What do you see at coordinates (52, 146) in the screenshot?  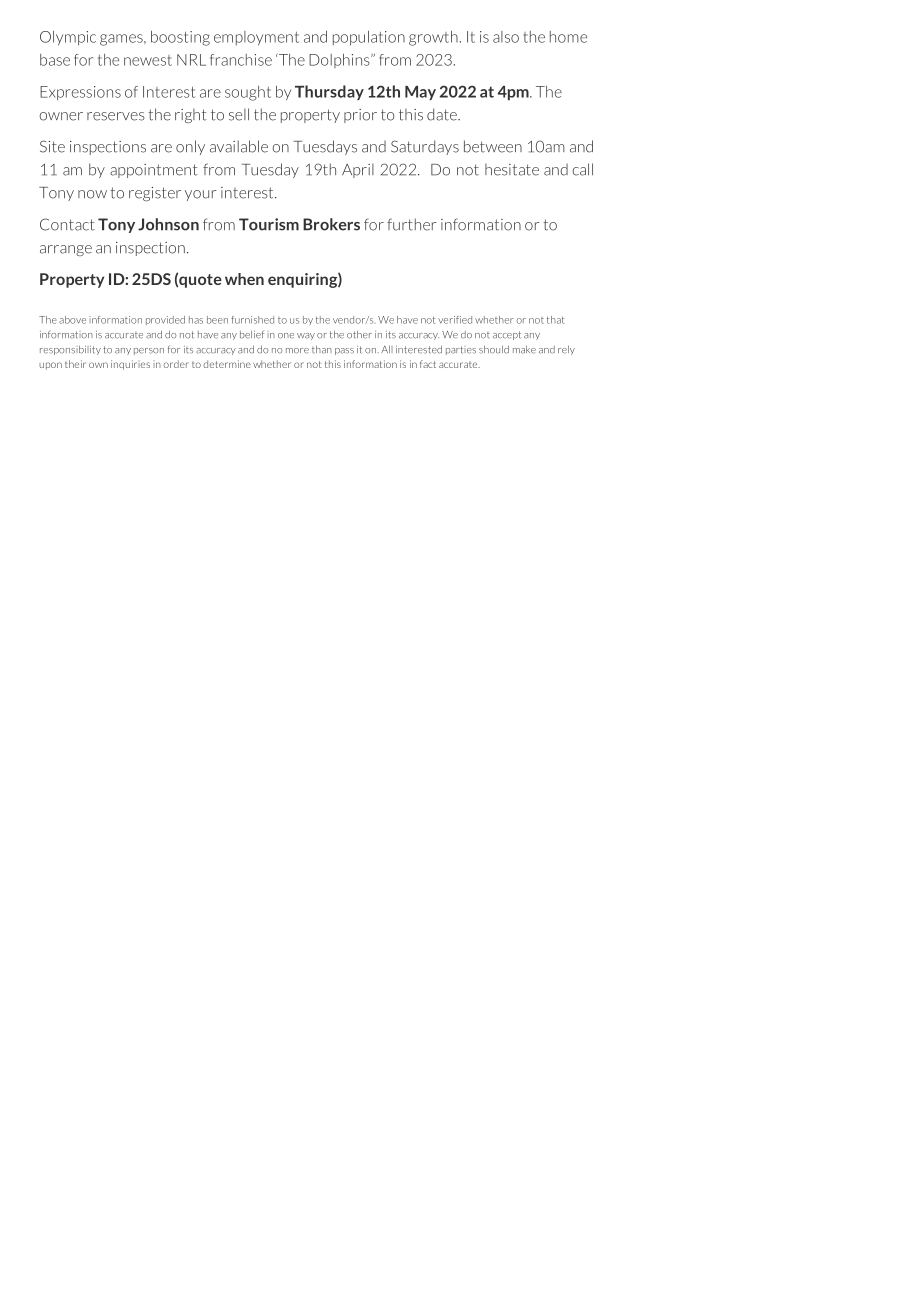 I see `Site` at bounding box center [52, 146].
